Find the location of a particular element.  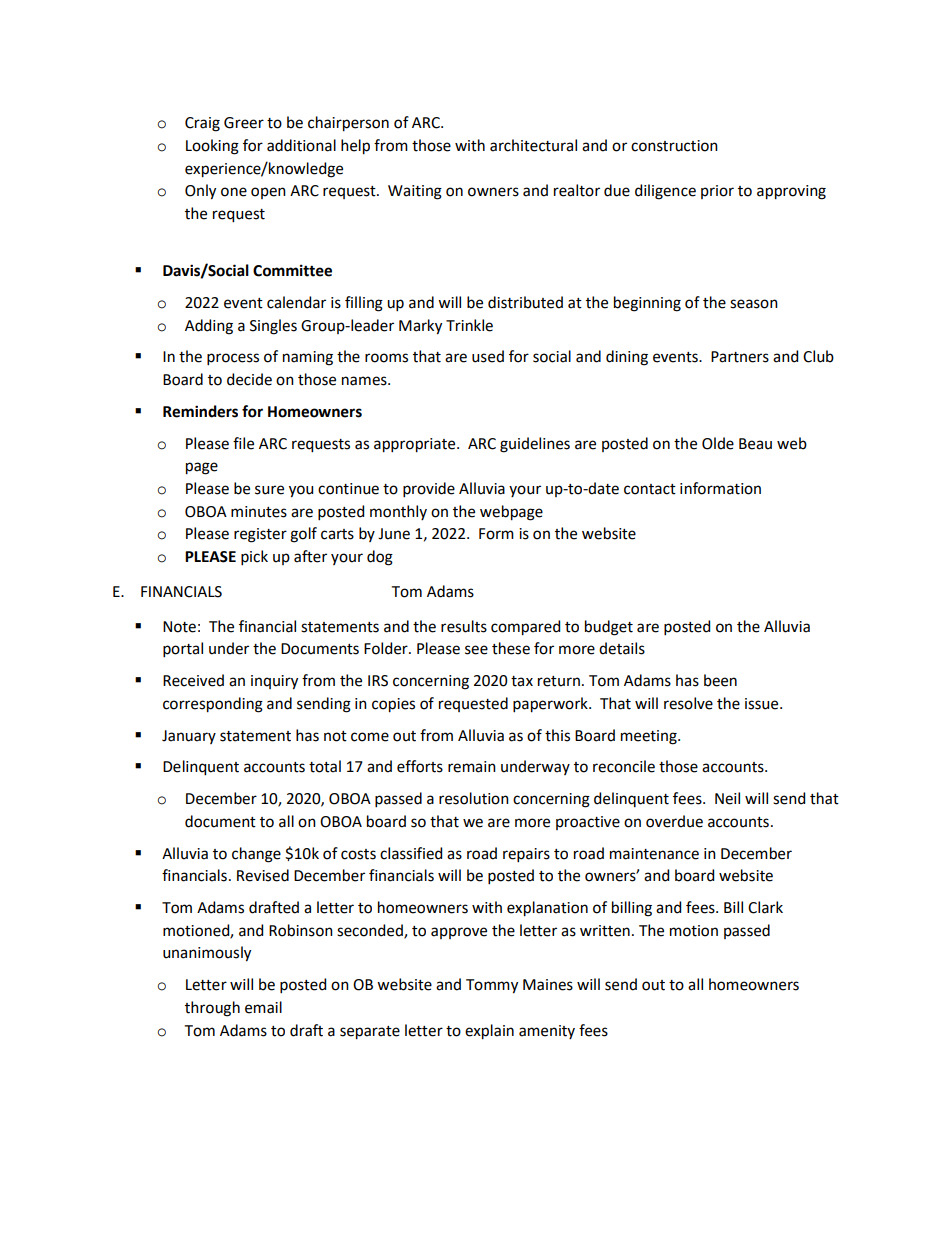

architectural is located at coordinates (533, 145).
